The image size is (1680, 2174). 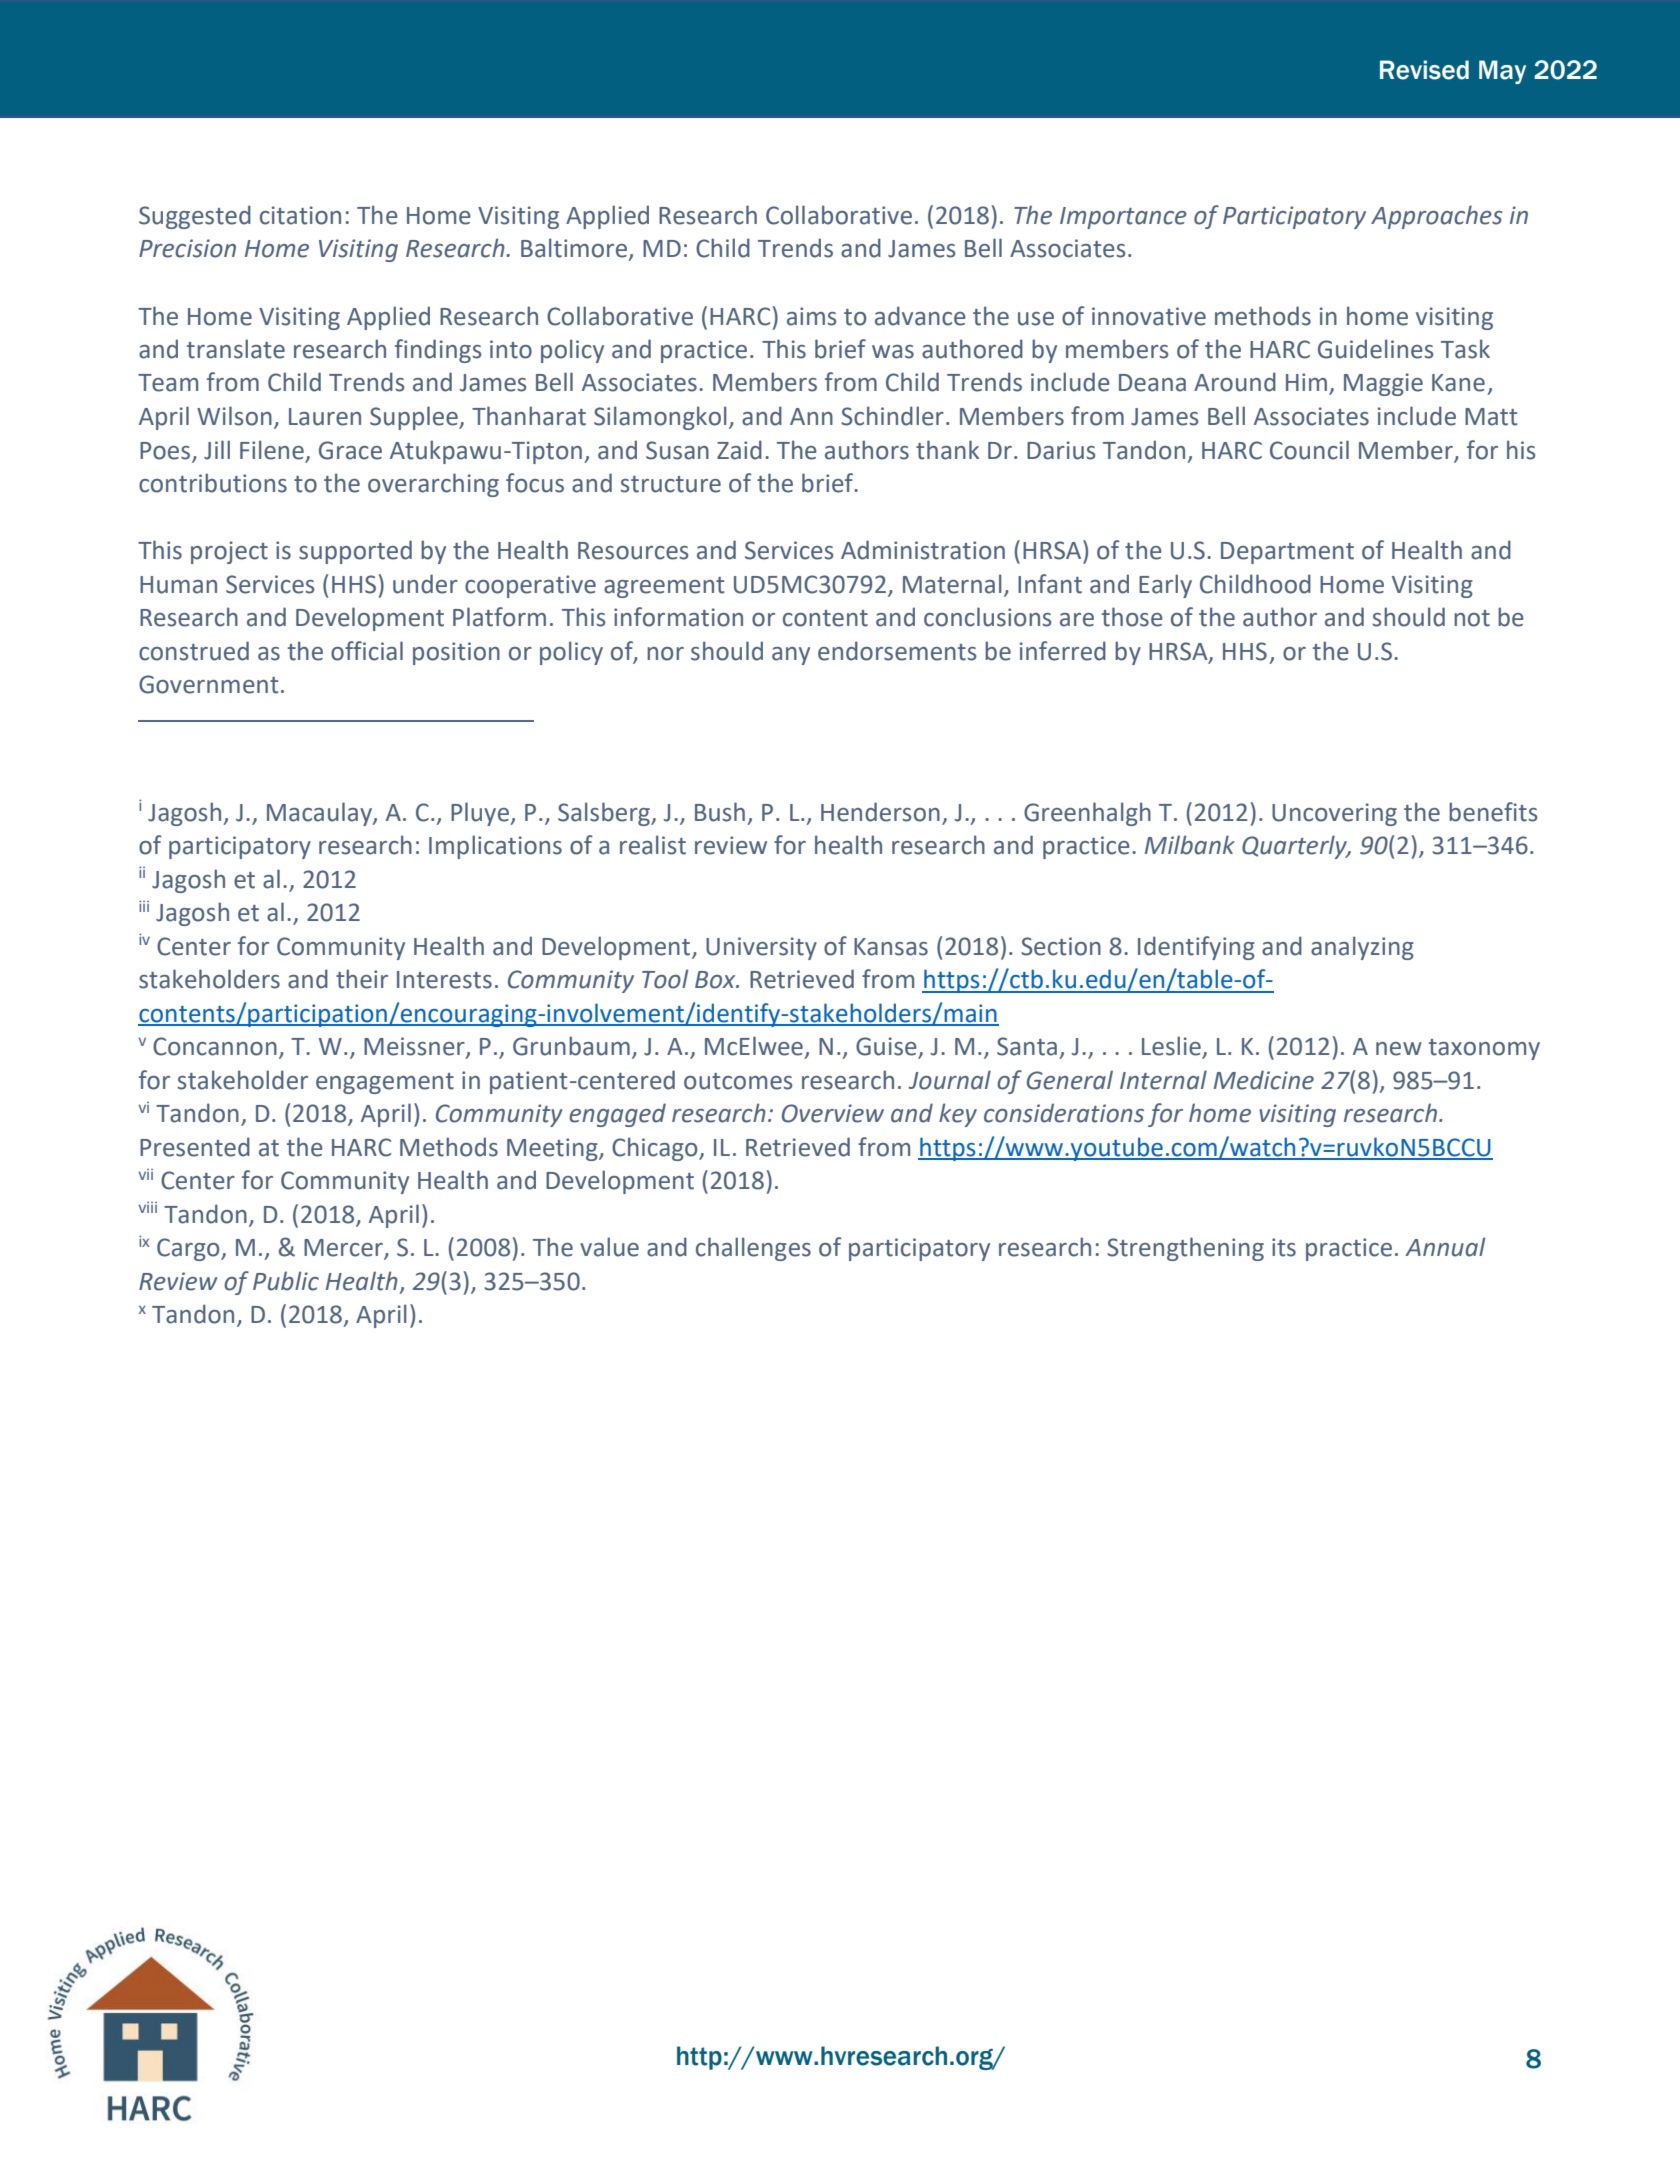 What do you see at coordinates (1362, 948) in the image?
I see `analyzing` at bounding box center [1362, 948].
